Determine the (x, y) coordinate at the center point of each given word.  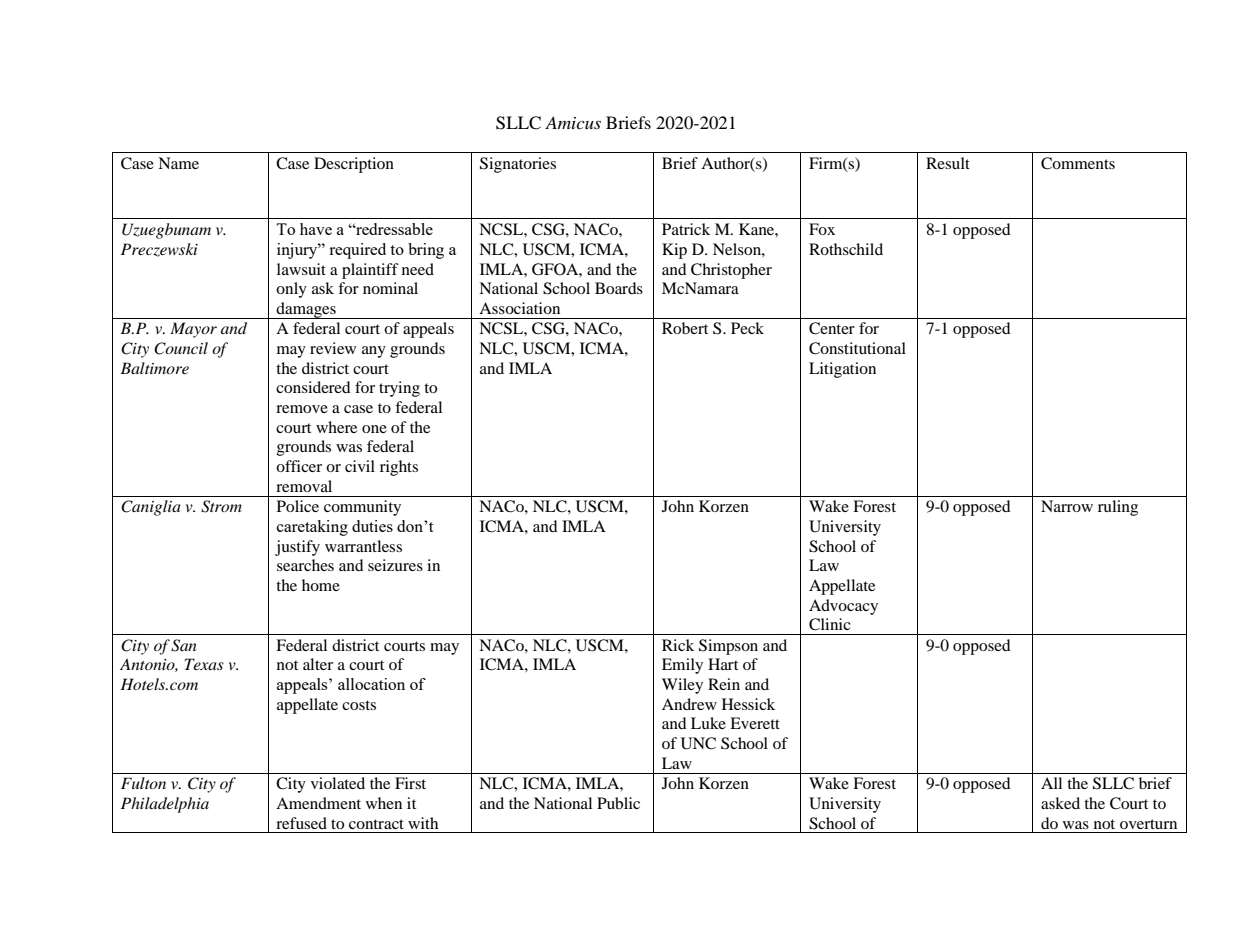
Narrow (1067, 506)
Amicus (573, 122)
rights (399, 468)
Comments (1078, 163)
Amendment (318, 803)
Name (178, 163)
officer (299, 466)
